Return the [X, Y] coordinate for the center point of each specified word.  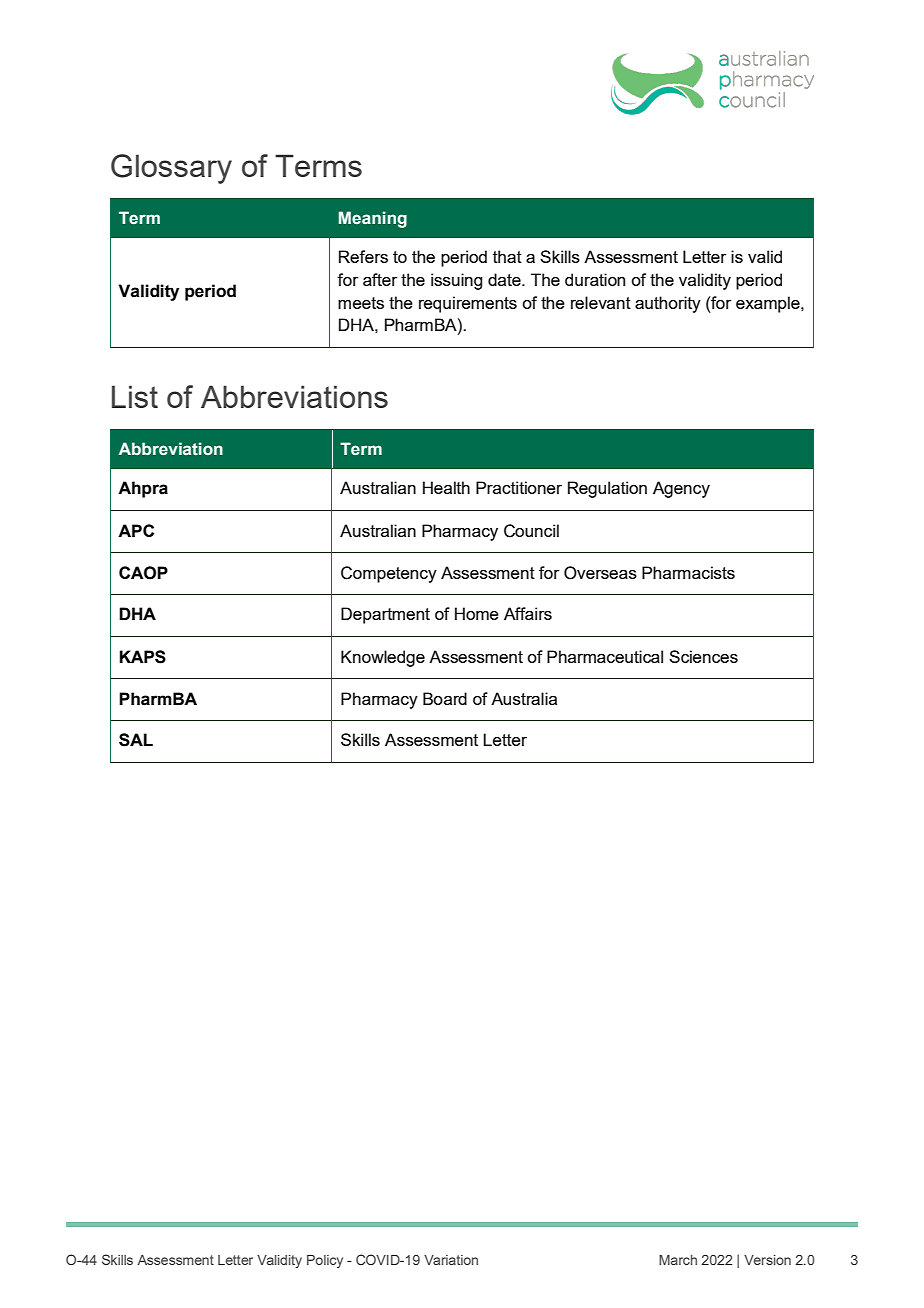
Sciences [703, 656]
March [678, 1260]
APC [136, 530]
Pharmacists [688, 572]
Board [445, 698]
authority [668, 304]
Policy [325, 1261]
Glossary [171, 169]
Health [446, 487]
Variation [451, 1260]
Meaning [373, 219]
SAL [136, 740]
